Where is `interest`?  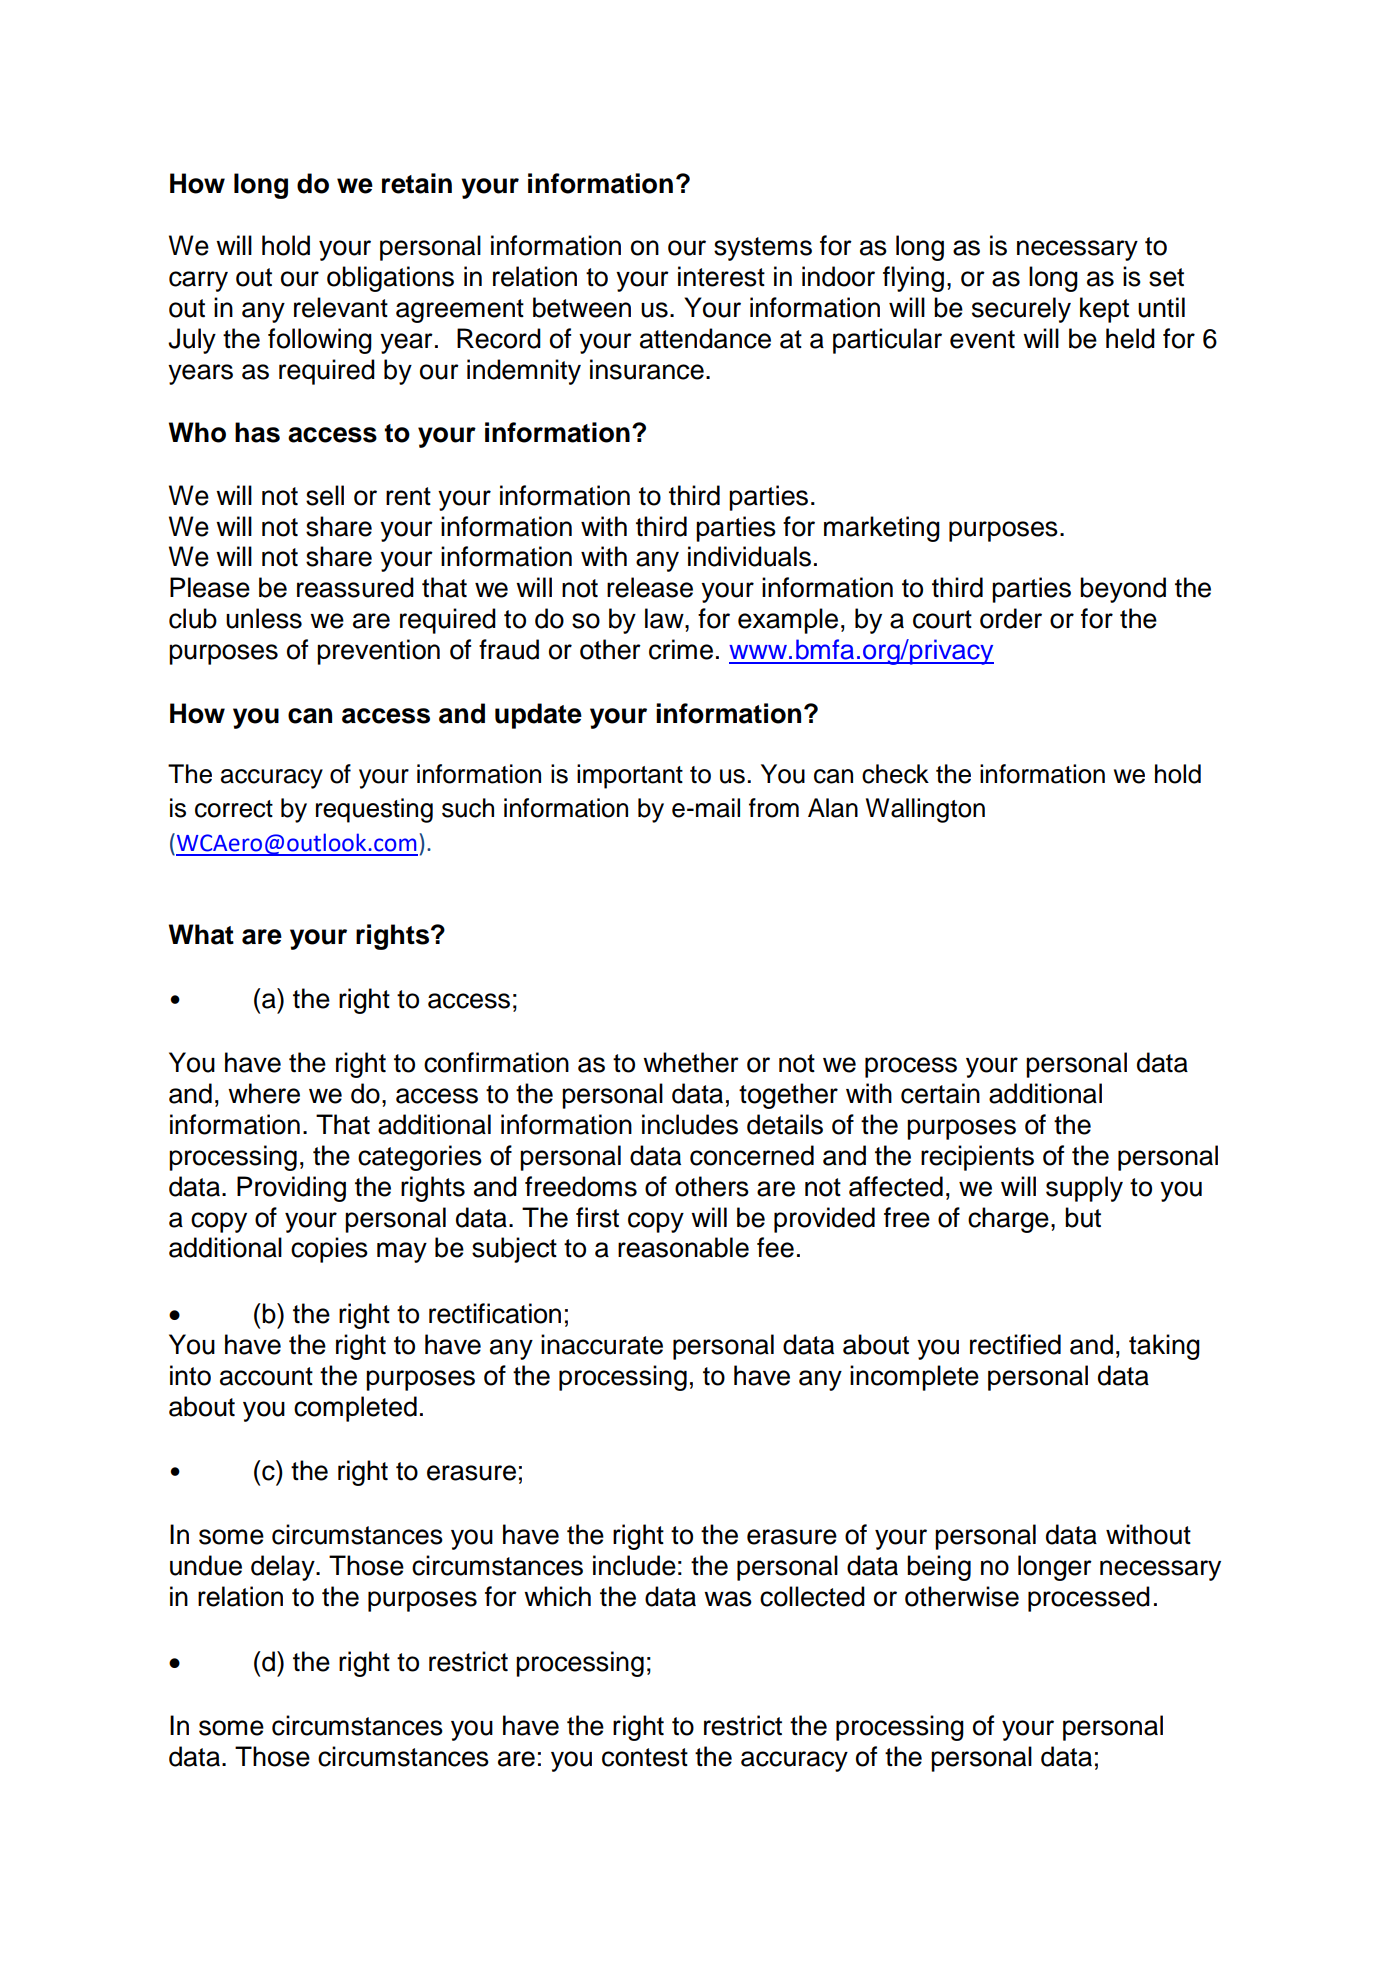
interest is located at coordinates (721, 276).
